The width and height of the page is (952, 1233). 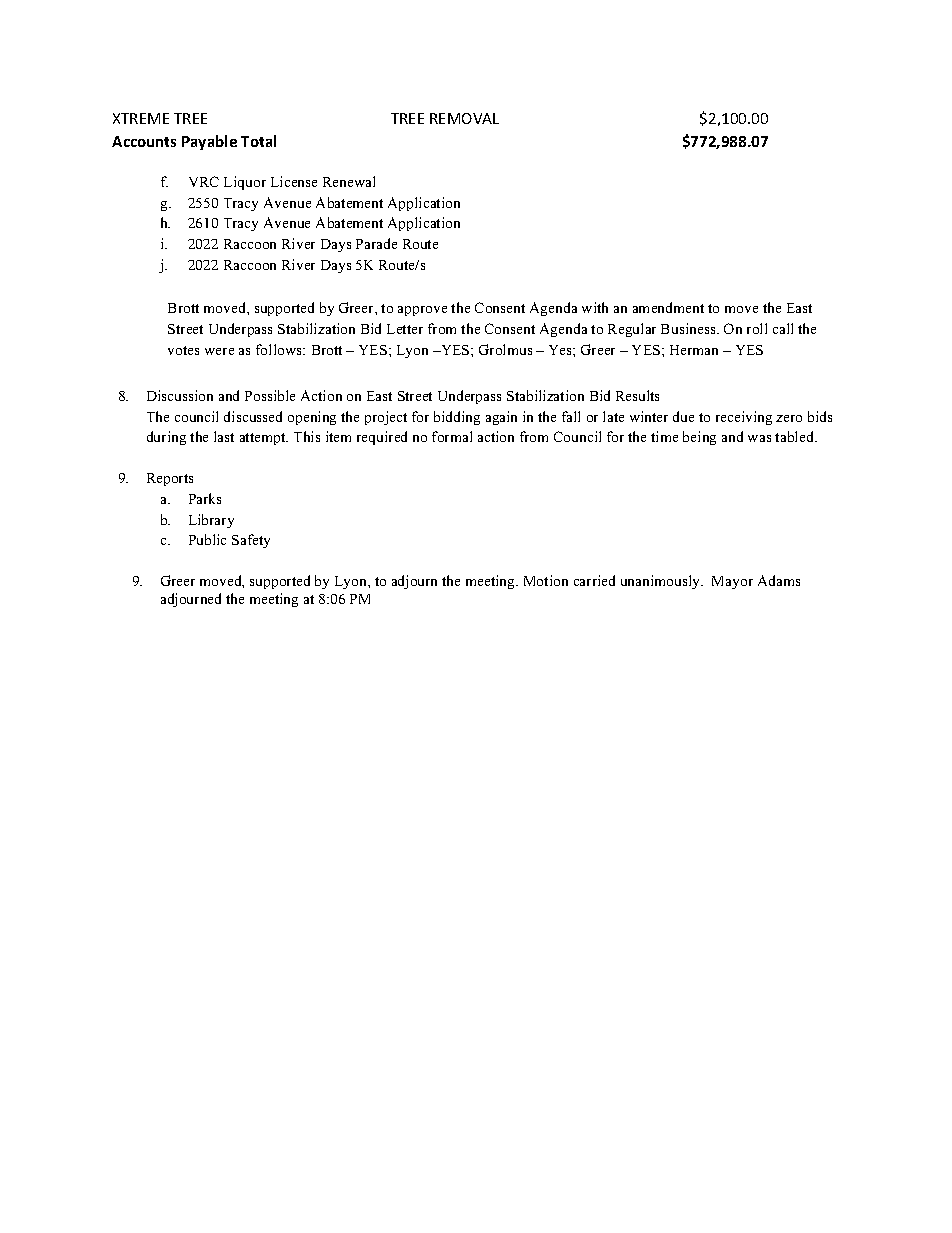 What do you see at coordinates (668, 307) in the page?
I see `amendment` at bounding box center [668, 307].
